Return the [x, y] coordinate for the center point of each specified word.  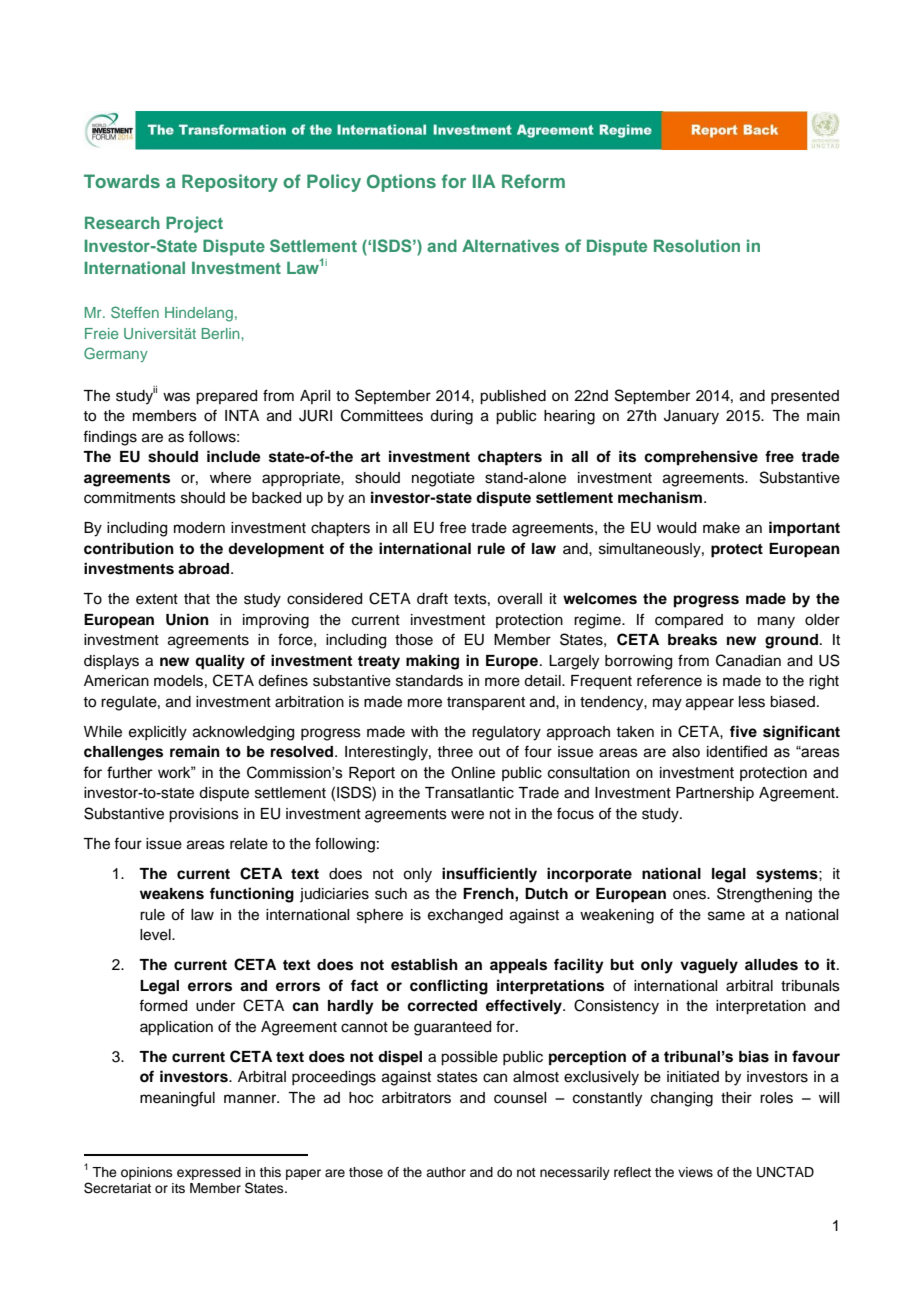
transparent [486, 703]
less [752, 702]
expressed [209, 1173]
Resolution [697, 245]
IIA [484, 181]
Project [194, 224]
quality [220, 662]
